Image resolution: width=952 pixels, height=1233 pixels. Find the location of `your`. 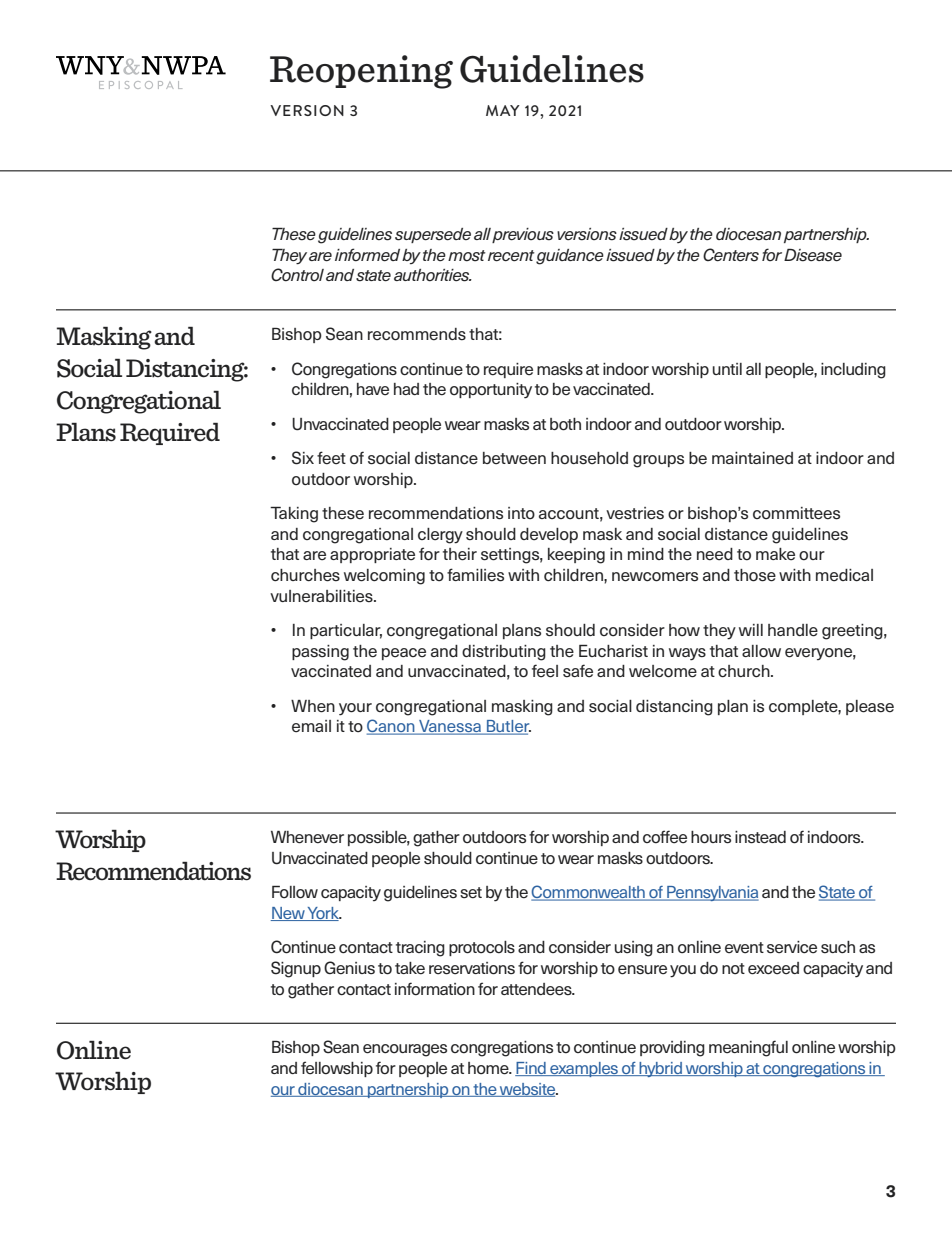

your is located at coordinates (355, 709).
